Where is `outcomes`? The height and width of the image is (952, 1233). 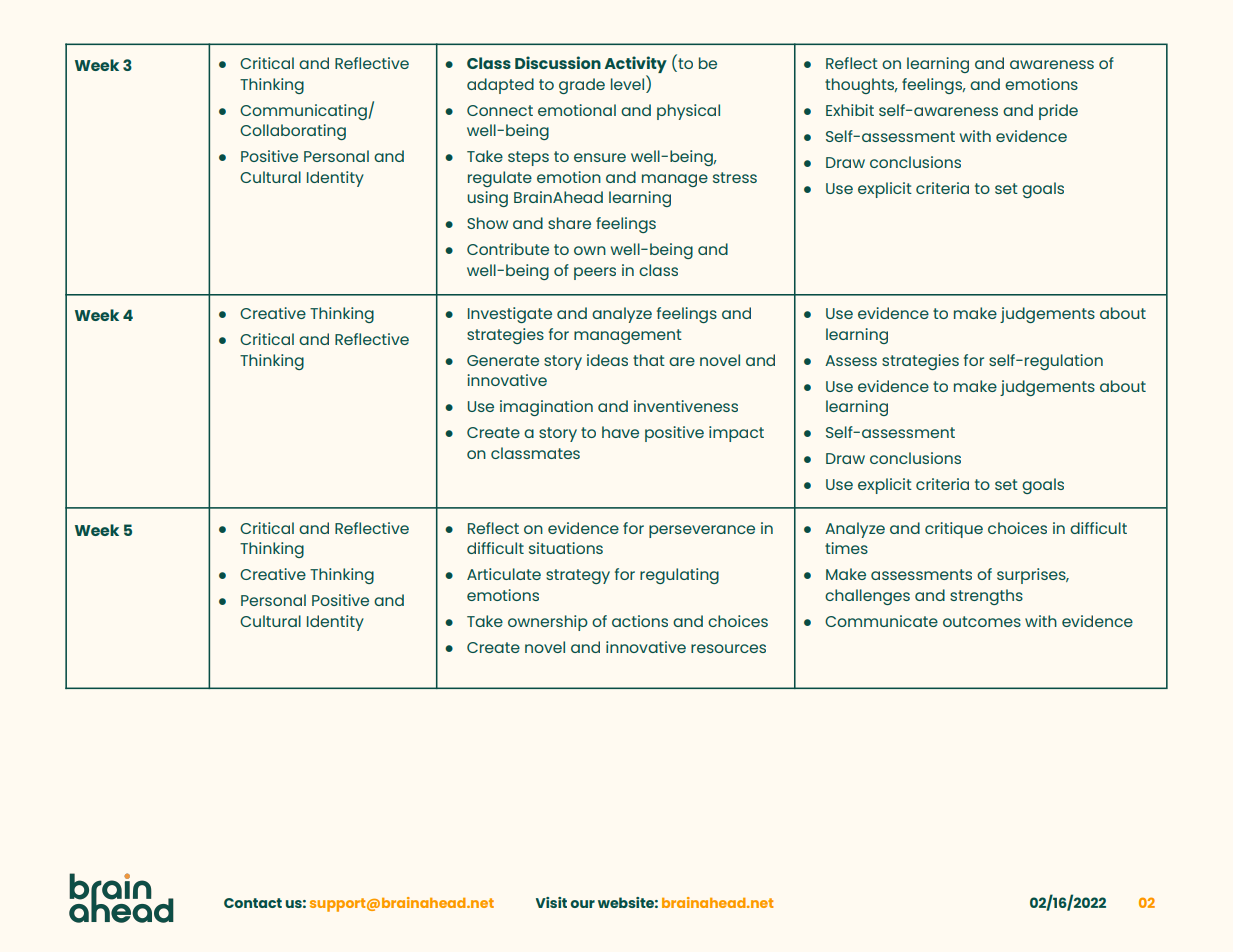
outcomes is located at coordinates (982, 621).
